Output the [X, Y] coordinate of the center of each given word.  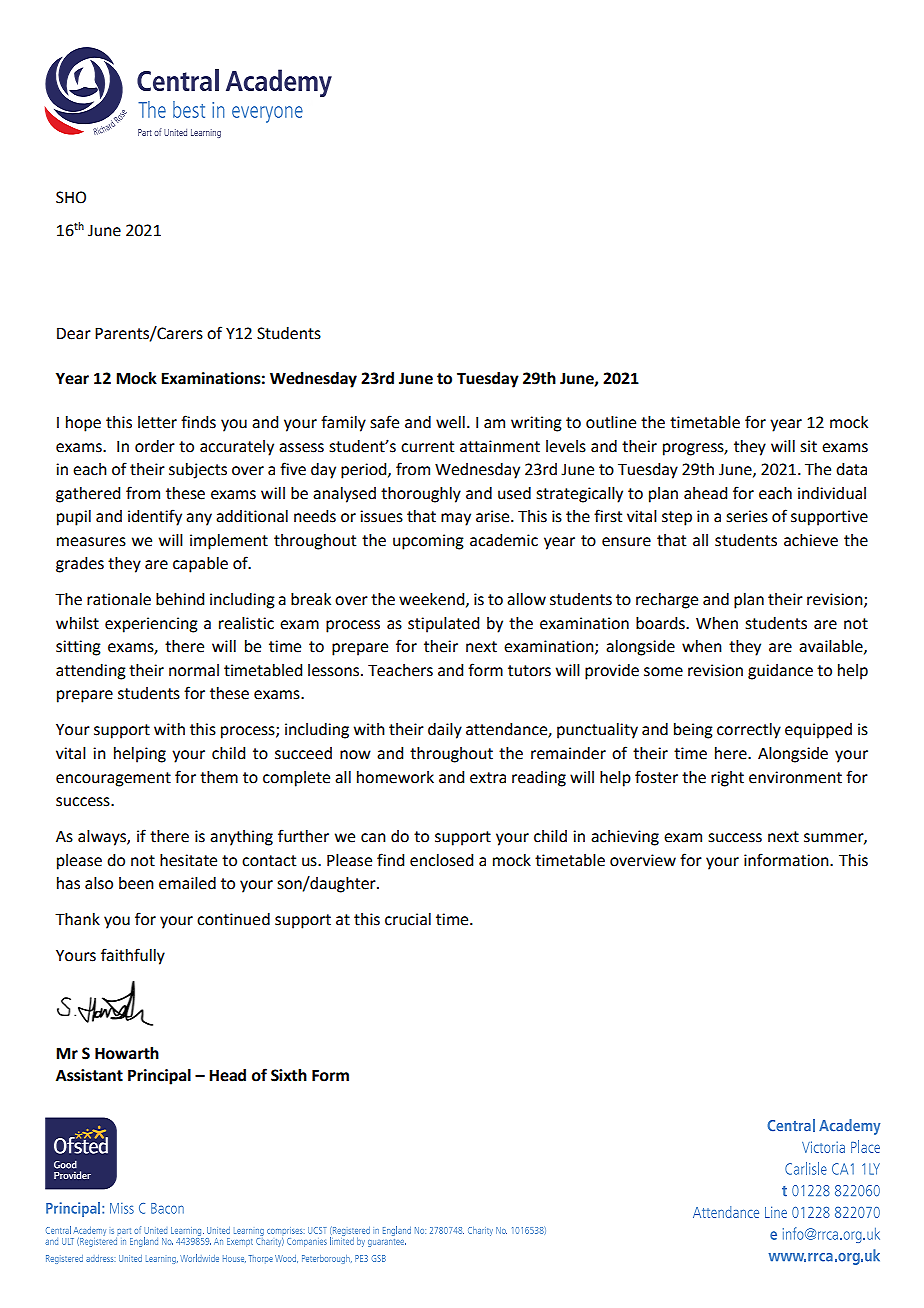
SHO [71, 197]
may [456, 519]
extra [488, 778]
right [727, 779]
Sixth [289, 1075]
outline [611, 422]
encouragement [113, 779]
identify [155, 517]
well [450, 422]
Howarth [127, 1053]
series [747, 516]
